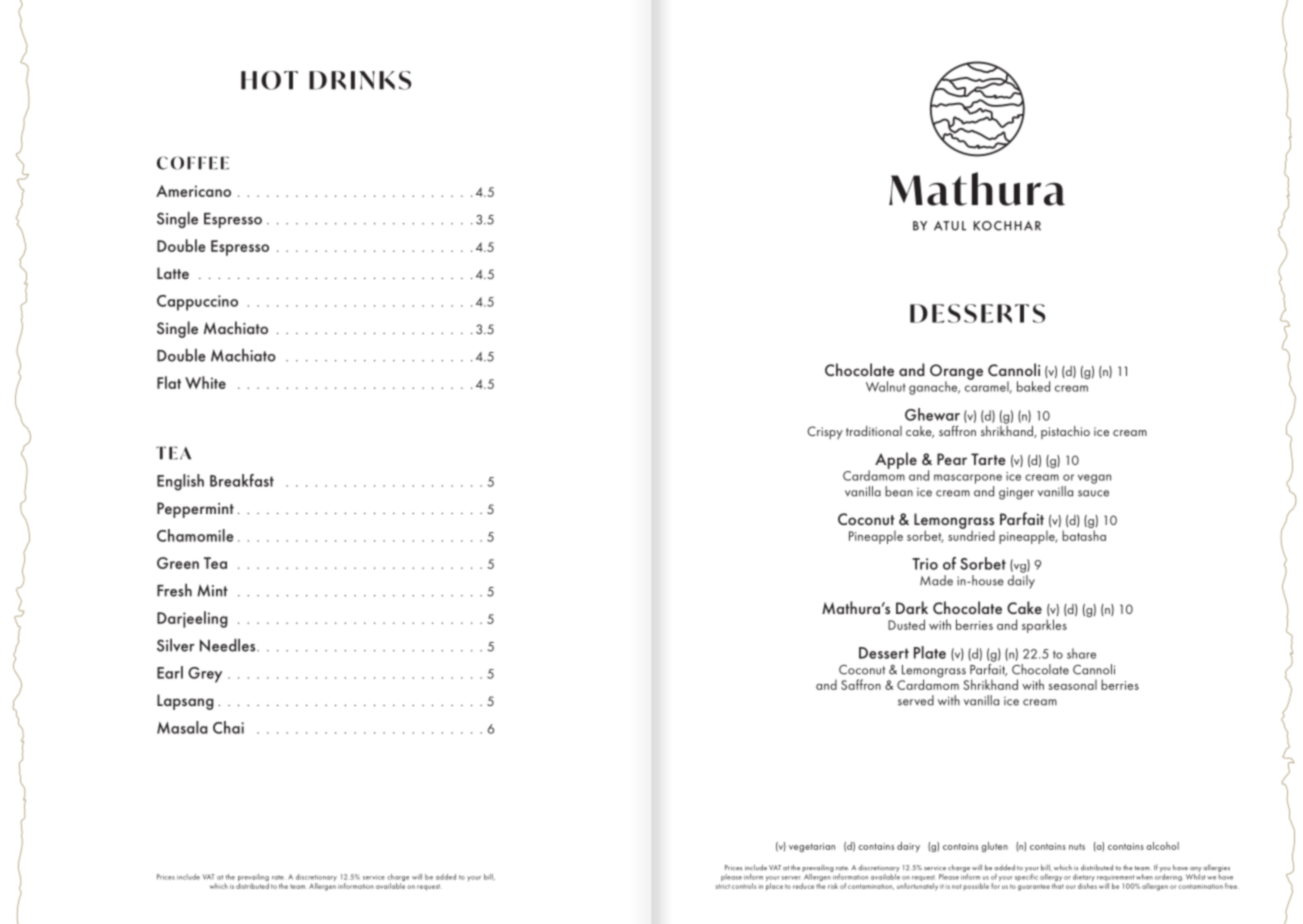 The height and width of the screenshot is (924, 1303). Describe the element at coordinates (269, 80) in the screenshot. I see `HOT` at that location.
